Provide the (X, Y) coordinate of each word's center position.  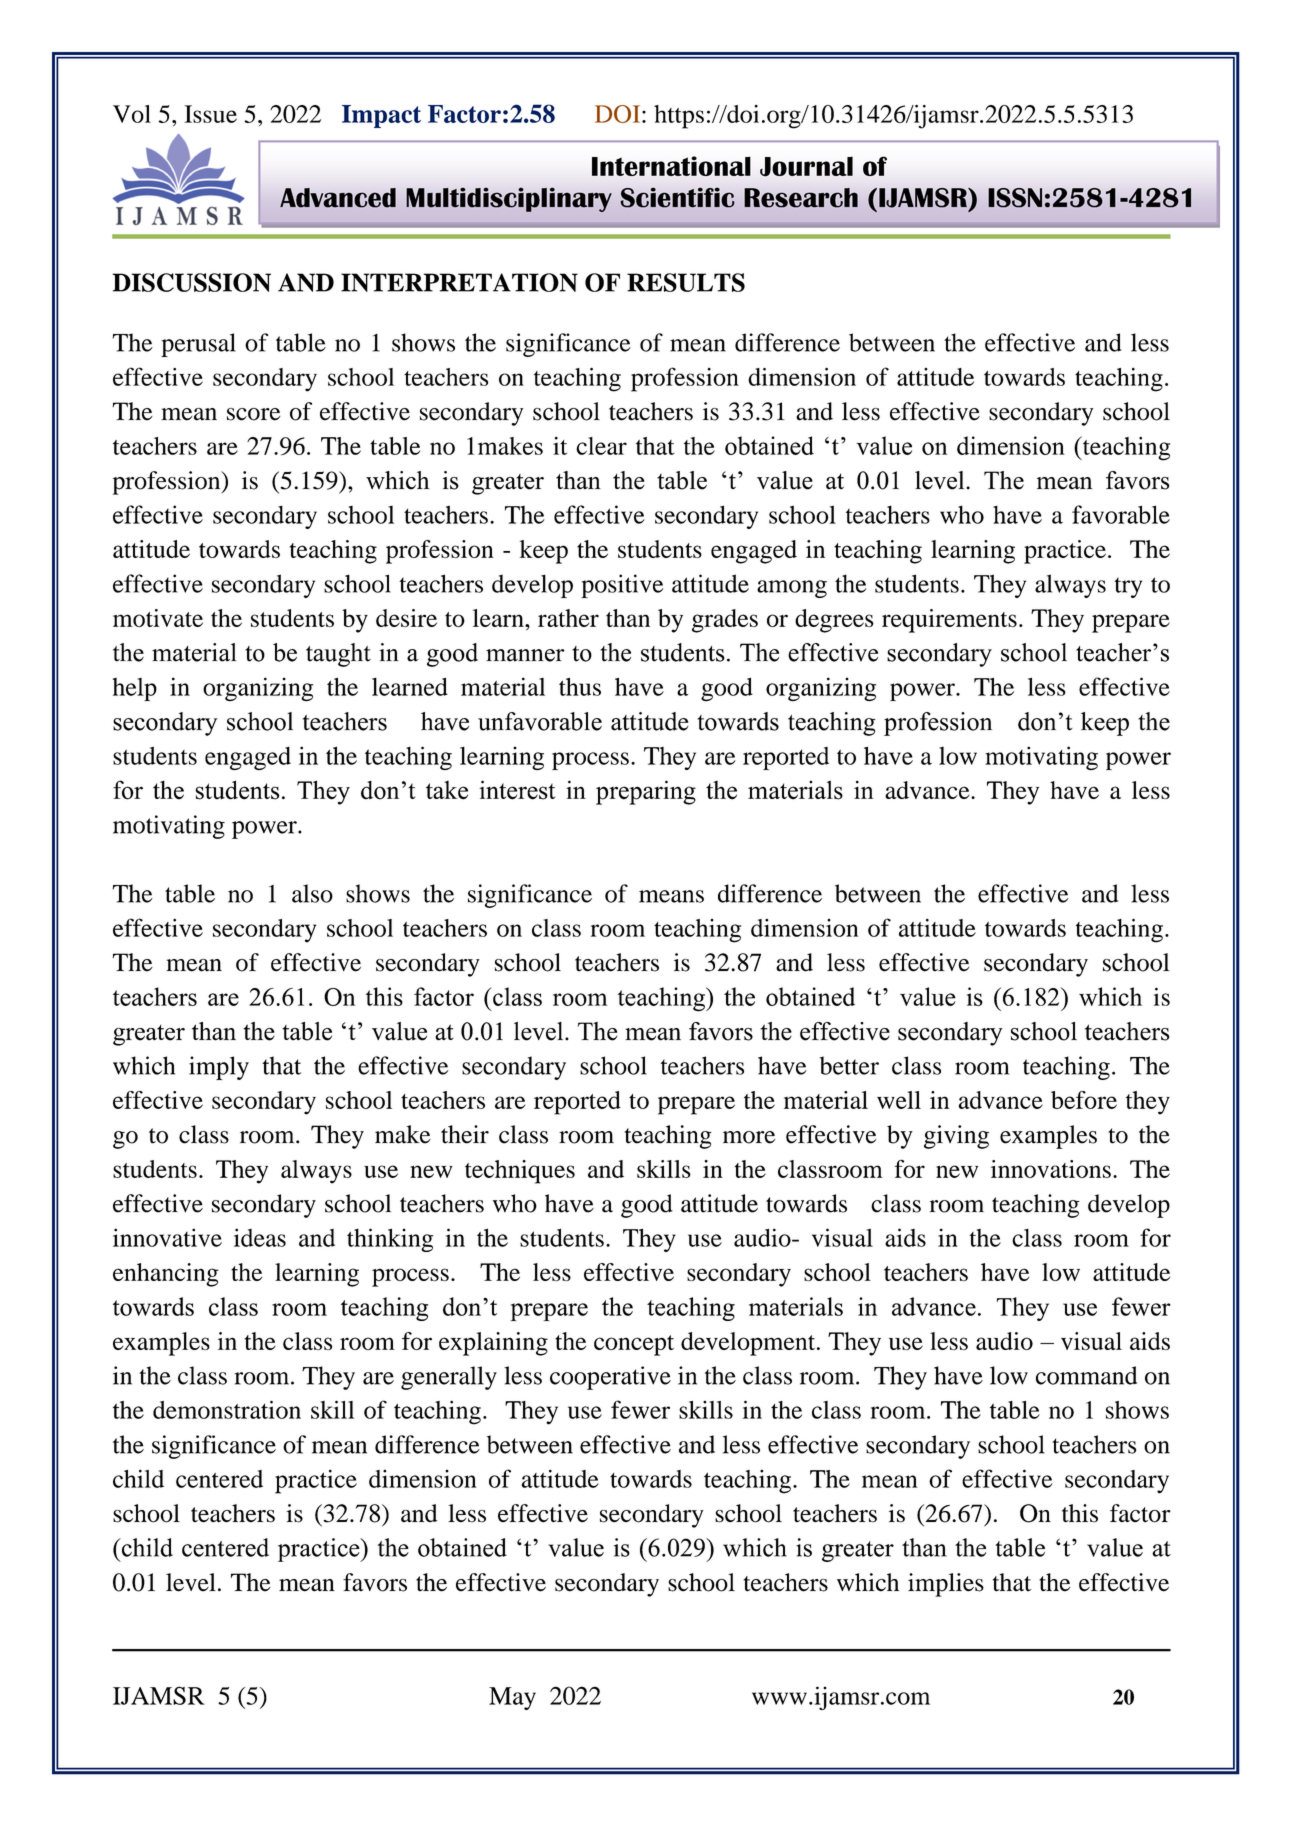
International (671, 166)
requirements (949, 621)
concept (634, 1345)
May (512, 1698)
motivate (158, 618)
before (1084, 1100)
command (1086, 1375)
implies (946, 1585)
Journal (806, 166)
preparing (646, 792)
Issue (210, 114)
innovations (1051, 1169)
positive (622, 586)
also (312, 893)
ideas (260, 1237)
